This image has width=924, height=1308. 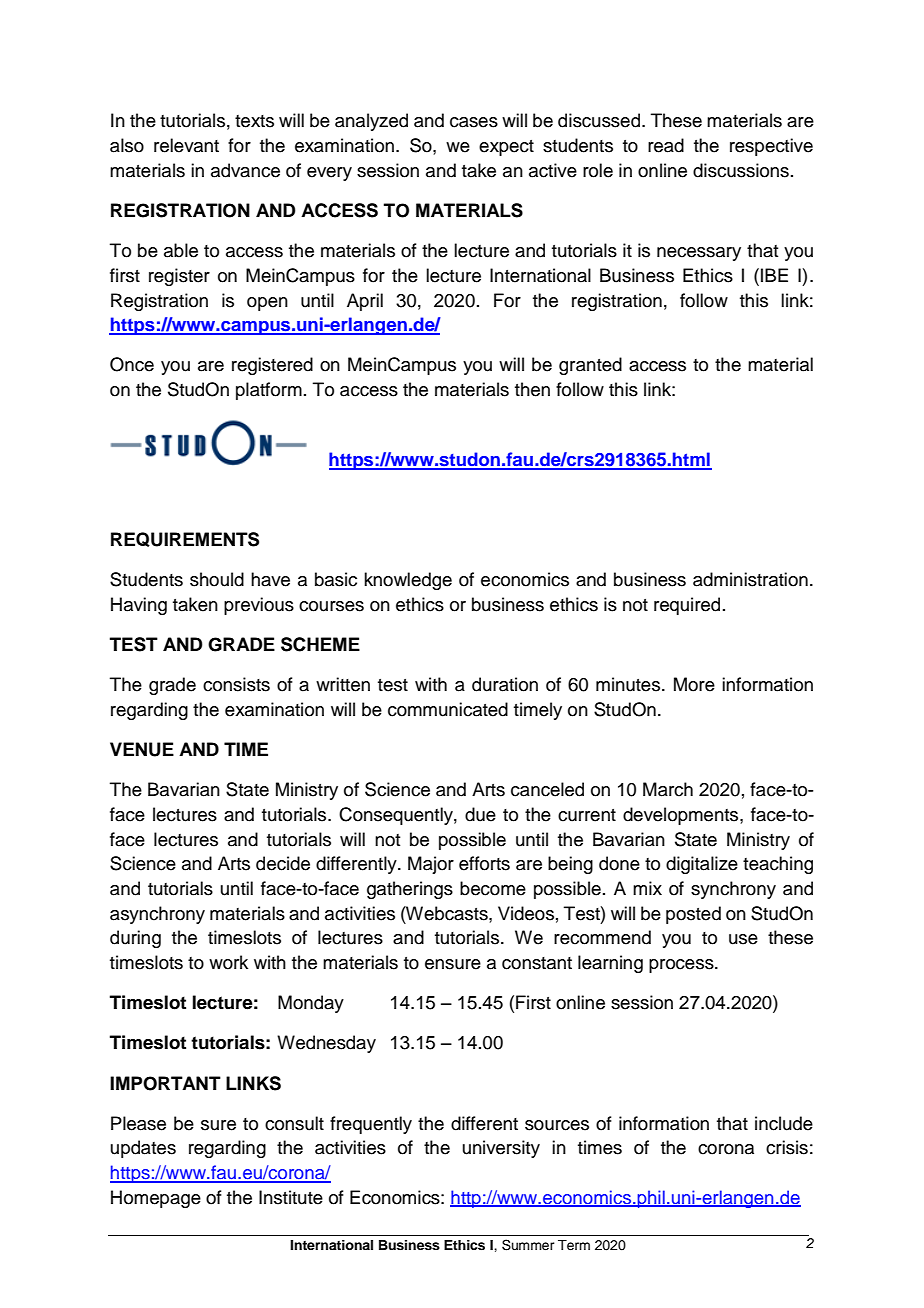 I want to click on Major, so click(x=431, y=865).
